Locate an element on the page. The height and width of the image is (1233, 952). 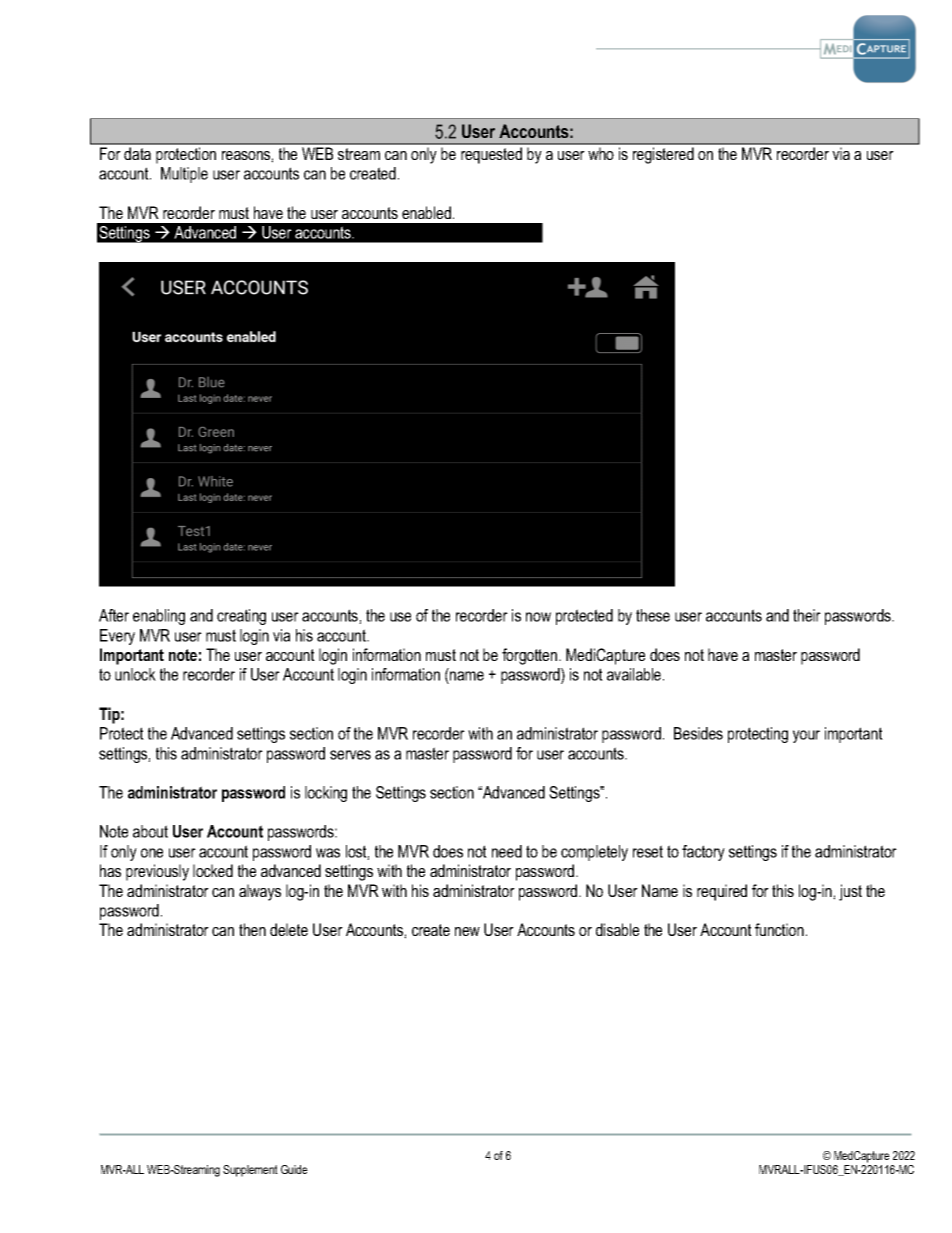
function is located at coordinates (779, 929).
